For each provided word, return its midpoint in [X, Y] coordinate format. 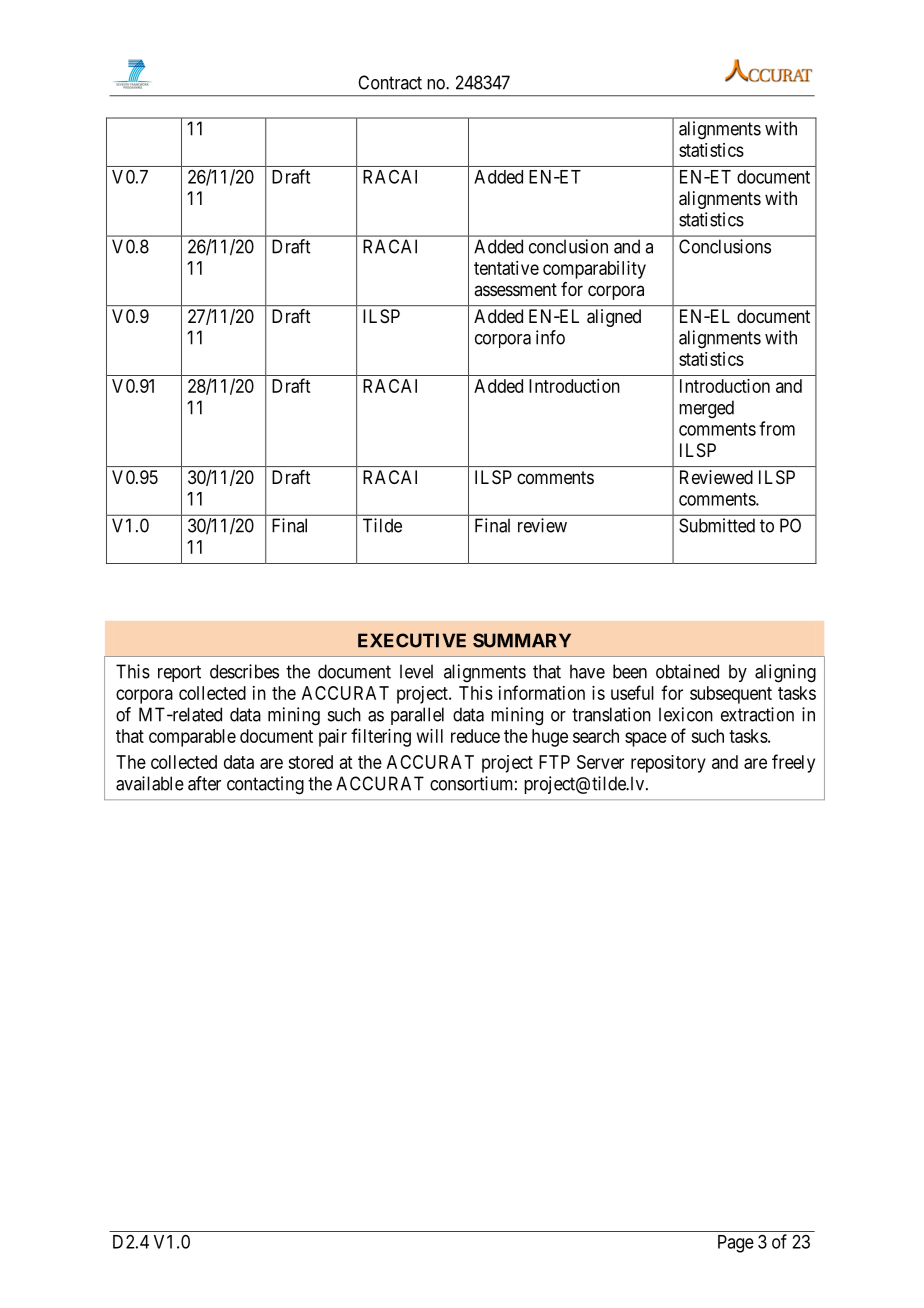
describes [244, 671]
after [204, 783]
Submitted [717, 525]
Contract [390, 82]
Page [736, 1244]
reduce [475, 736]
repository [668, 764]
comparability [594, 270]
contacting [265, 785]
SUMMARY [522, 640]
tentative [506, 268]
